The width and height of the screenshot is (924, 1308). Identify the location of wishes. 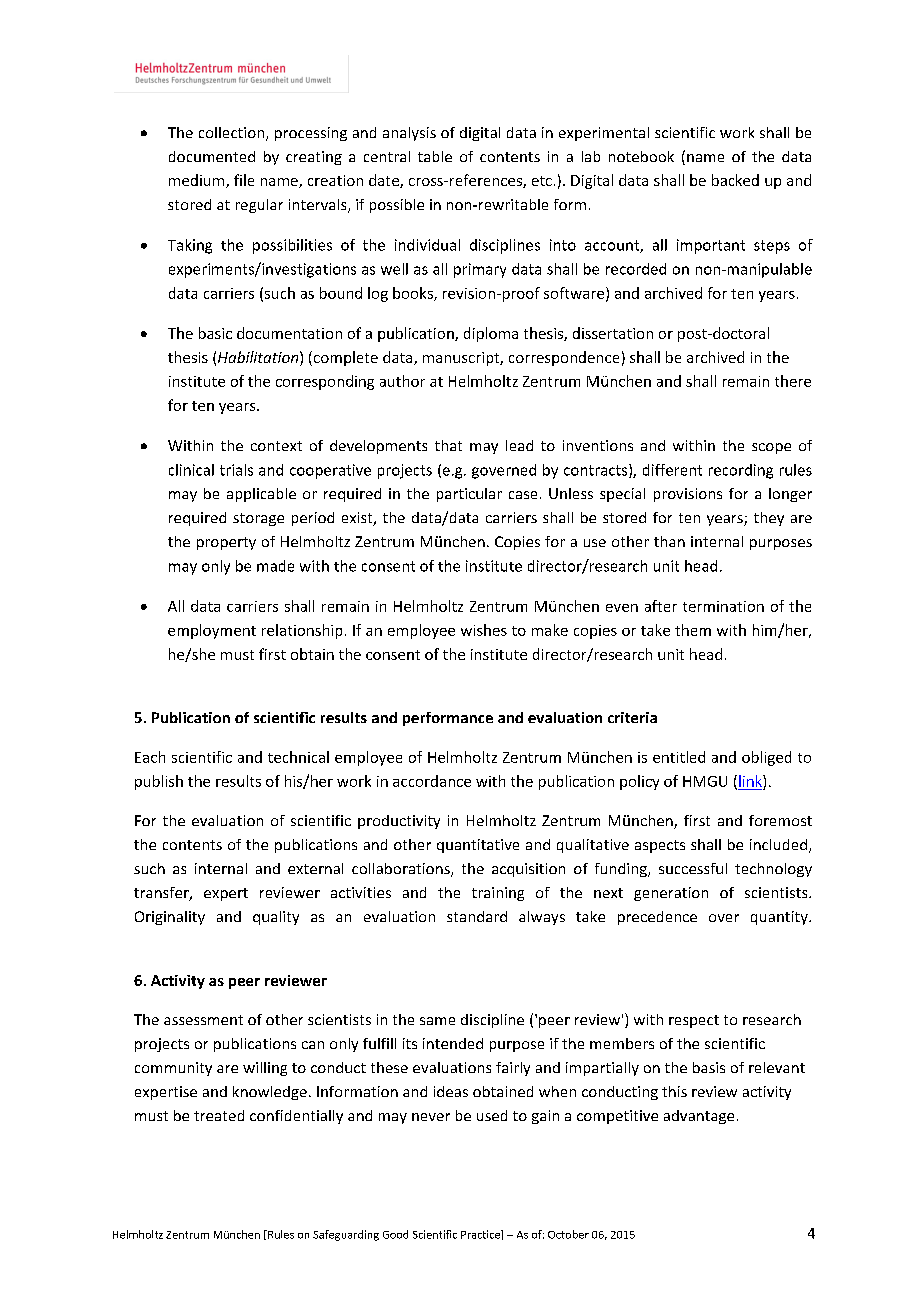
(484, 630).
